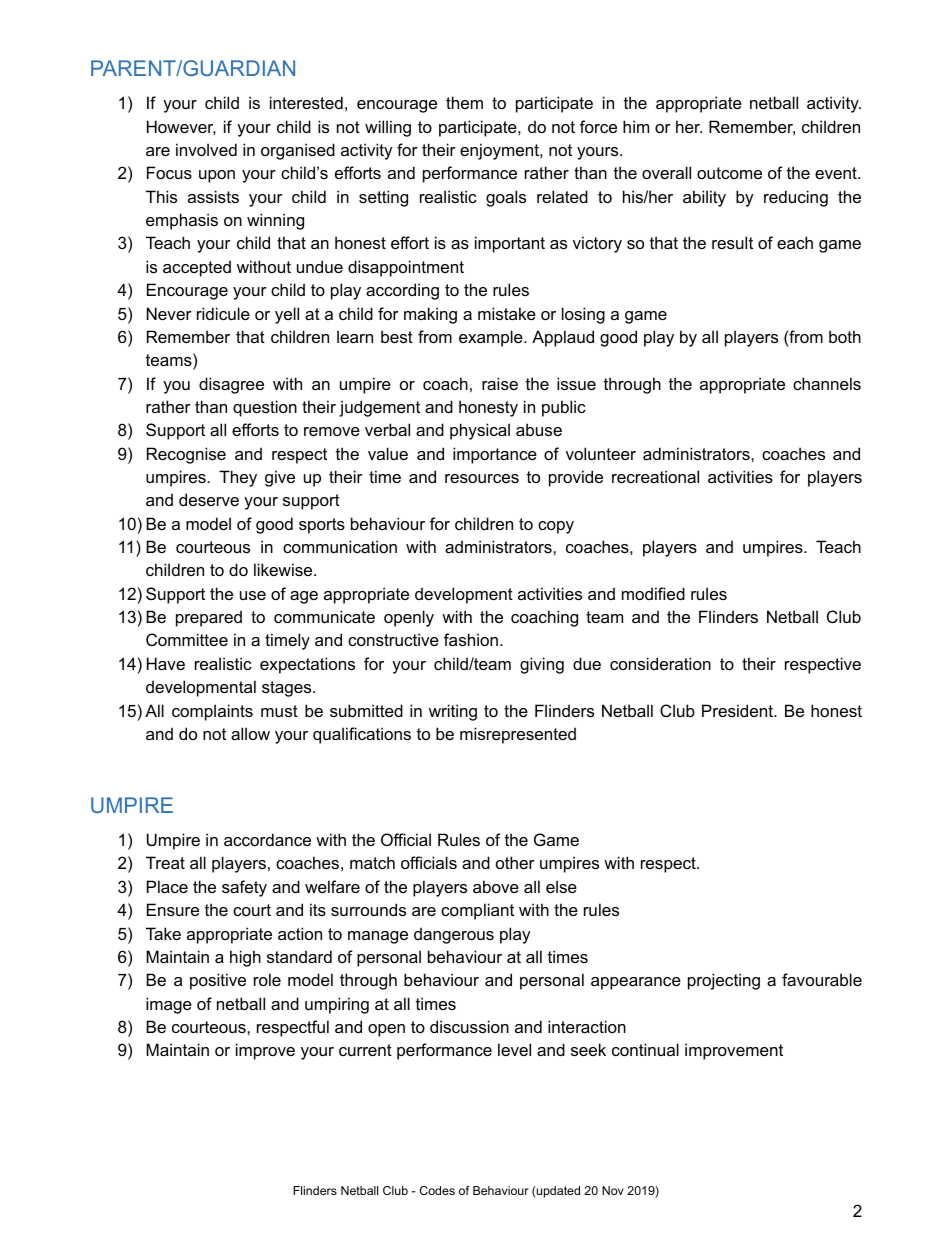  What do you see at coordinates (267, 839) in the image?
I see `accordance` at bounding box center [267, 839].
